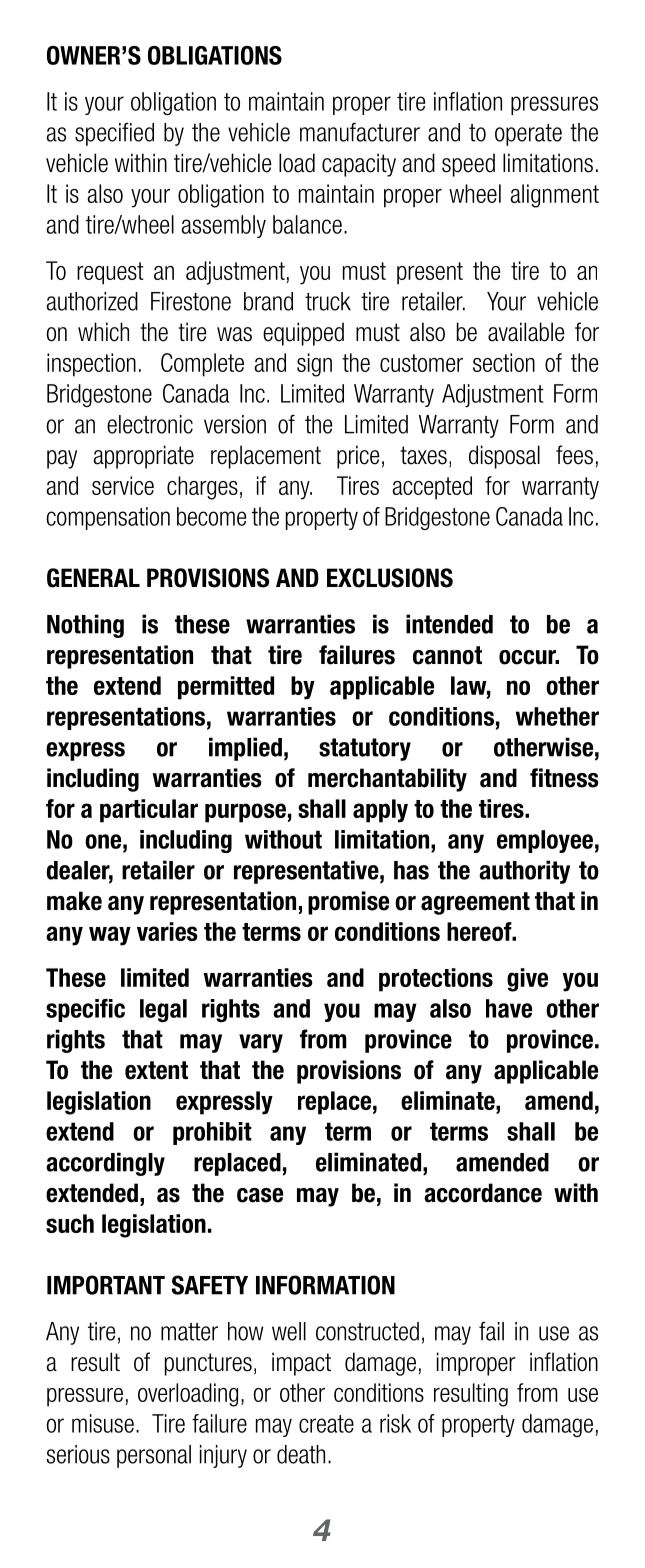 The image size is (645, 1568). What do you see at coordinates (449, 624) in the document?
I see `intended` at bounding box center [449, 624].
